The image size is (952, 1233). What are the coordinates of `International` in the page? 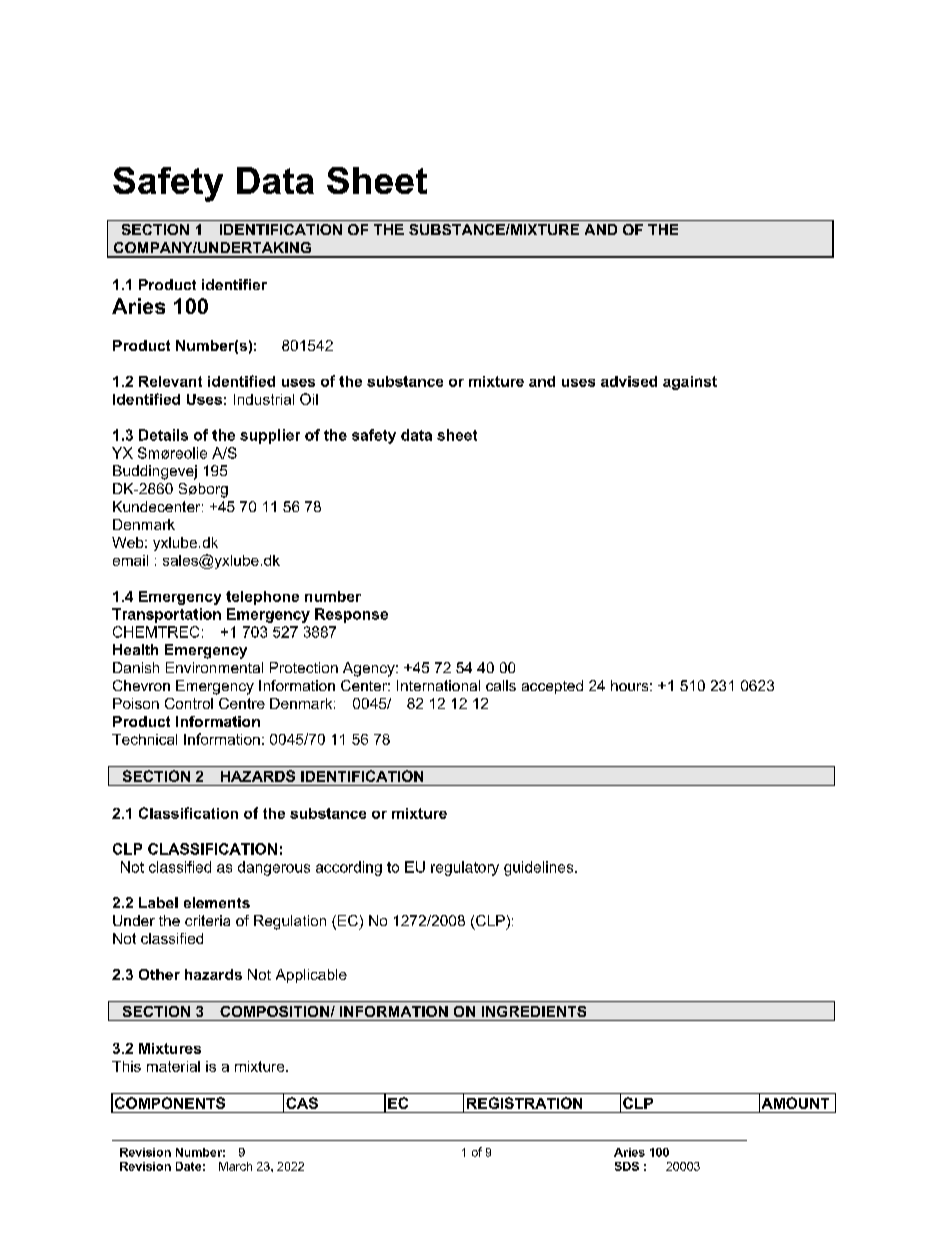 It's located at (438, 685).
